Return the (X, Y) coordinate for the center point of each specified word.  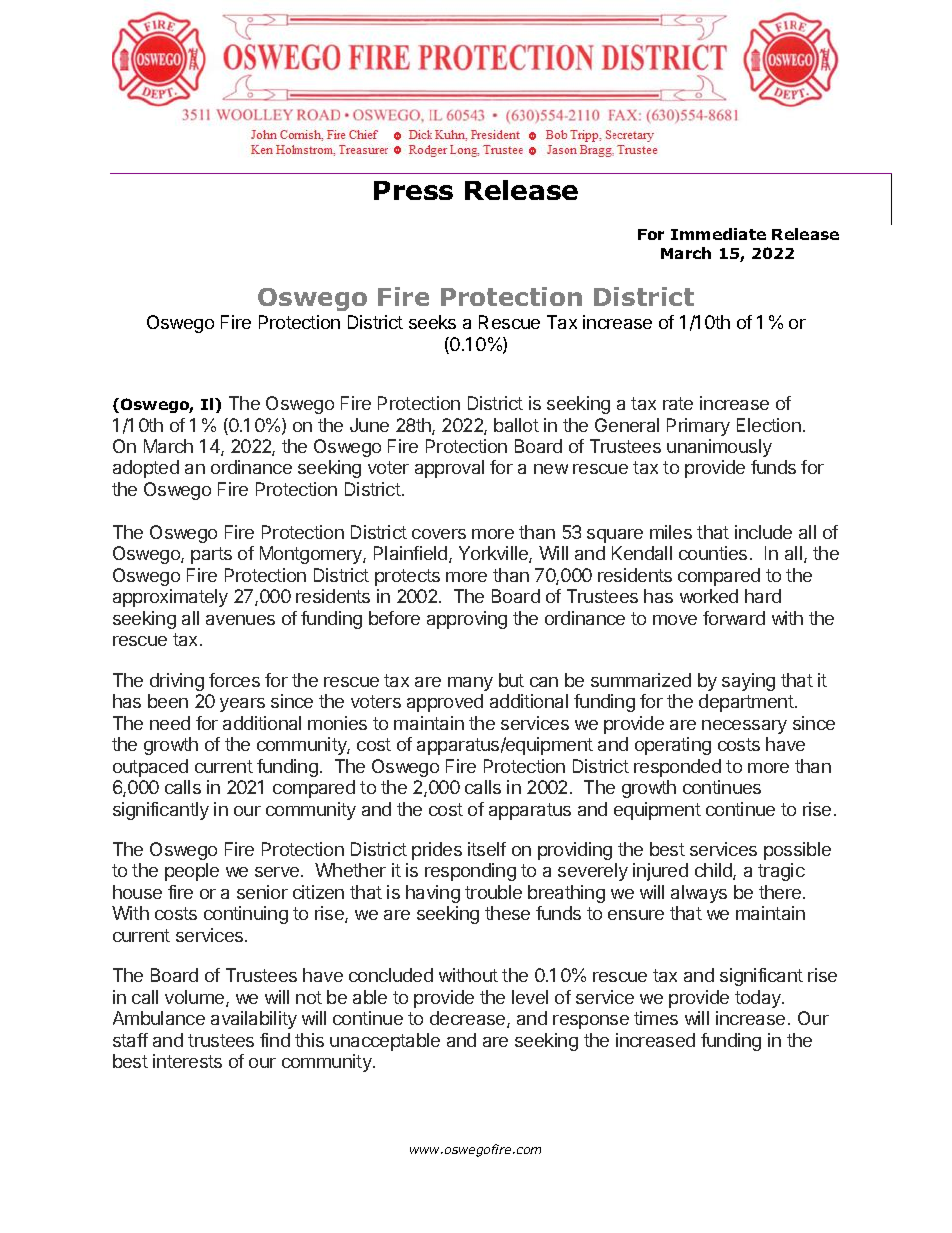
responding (470, 872)
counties (713, 553)
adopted (146, 469)
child (714, 871)
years (242, 705)
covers (439, 534)
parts (211, 555)
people (192, 872)
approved (445, 703)
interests (187, 1061)
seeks (432, 322)
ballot (516, 425)
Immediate (718, 234)
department (746, 703)
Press (413, 190)
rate (678, 403)
